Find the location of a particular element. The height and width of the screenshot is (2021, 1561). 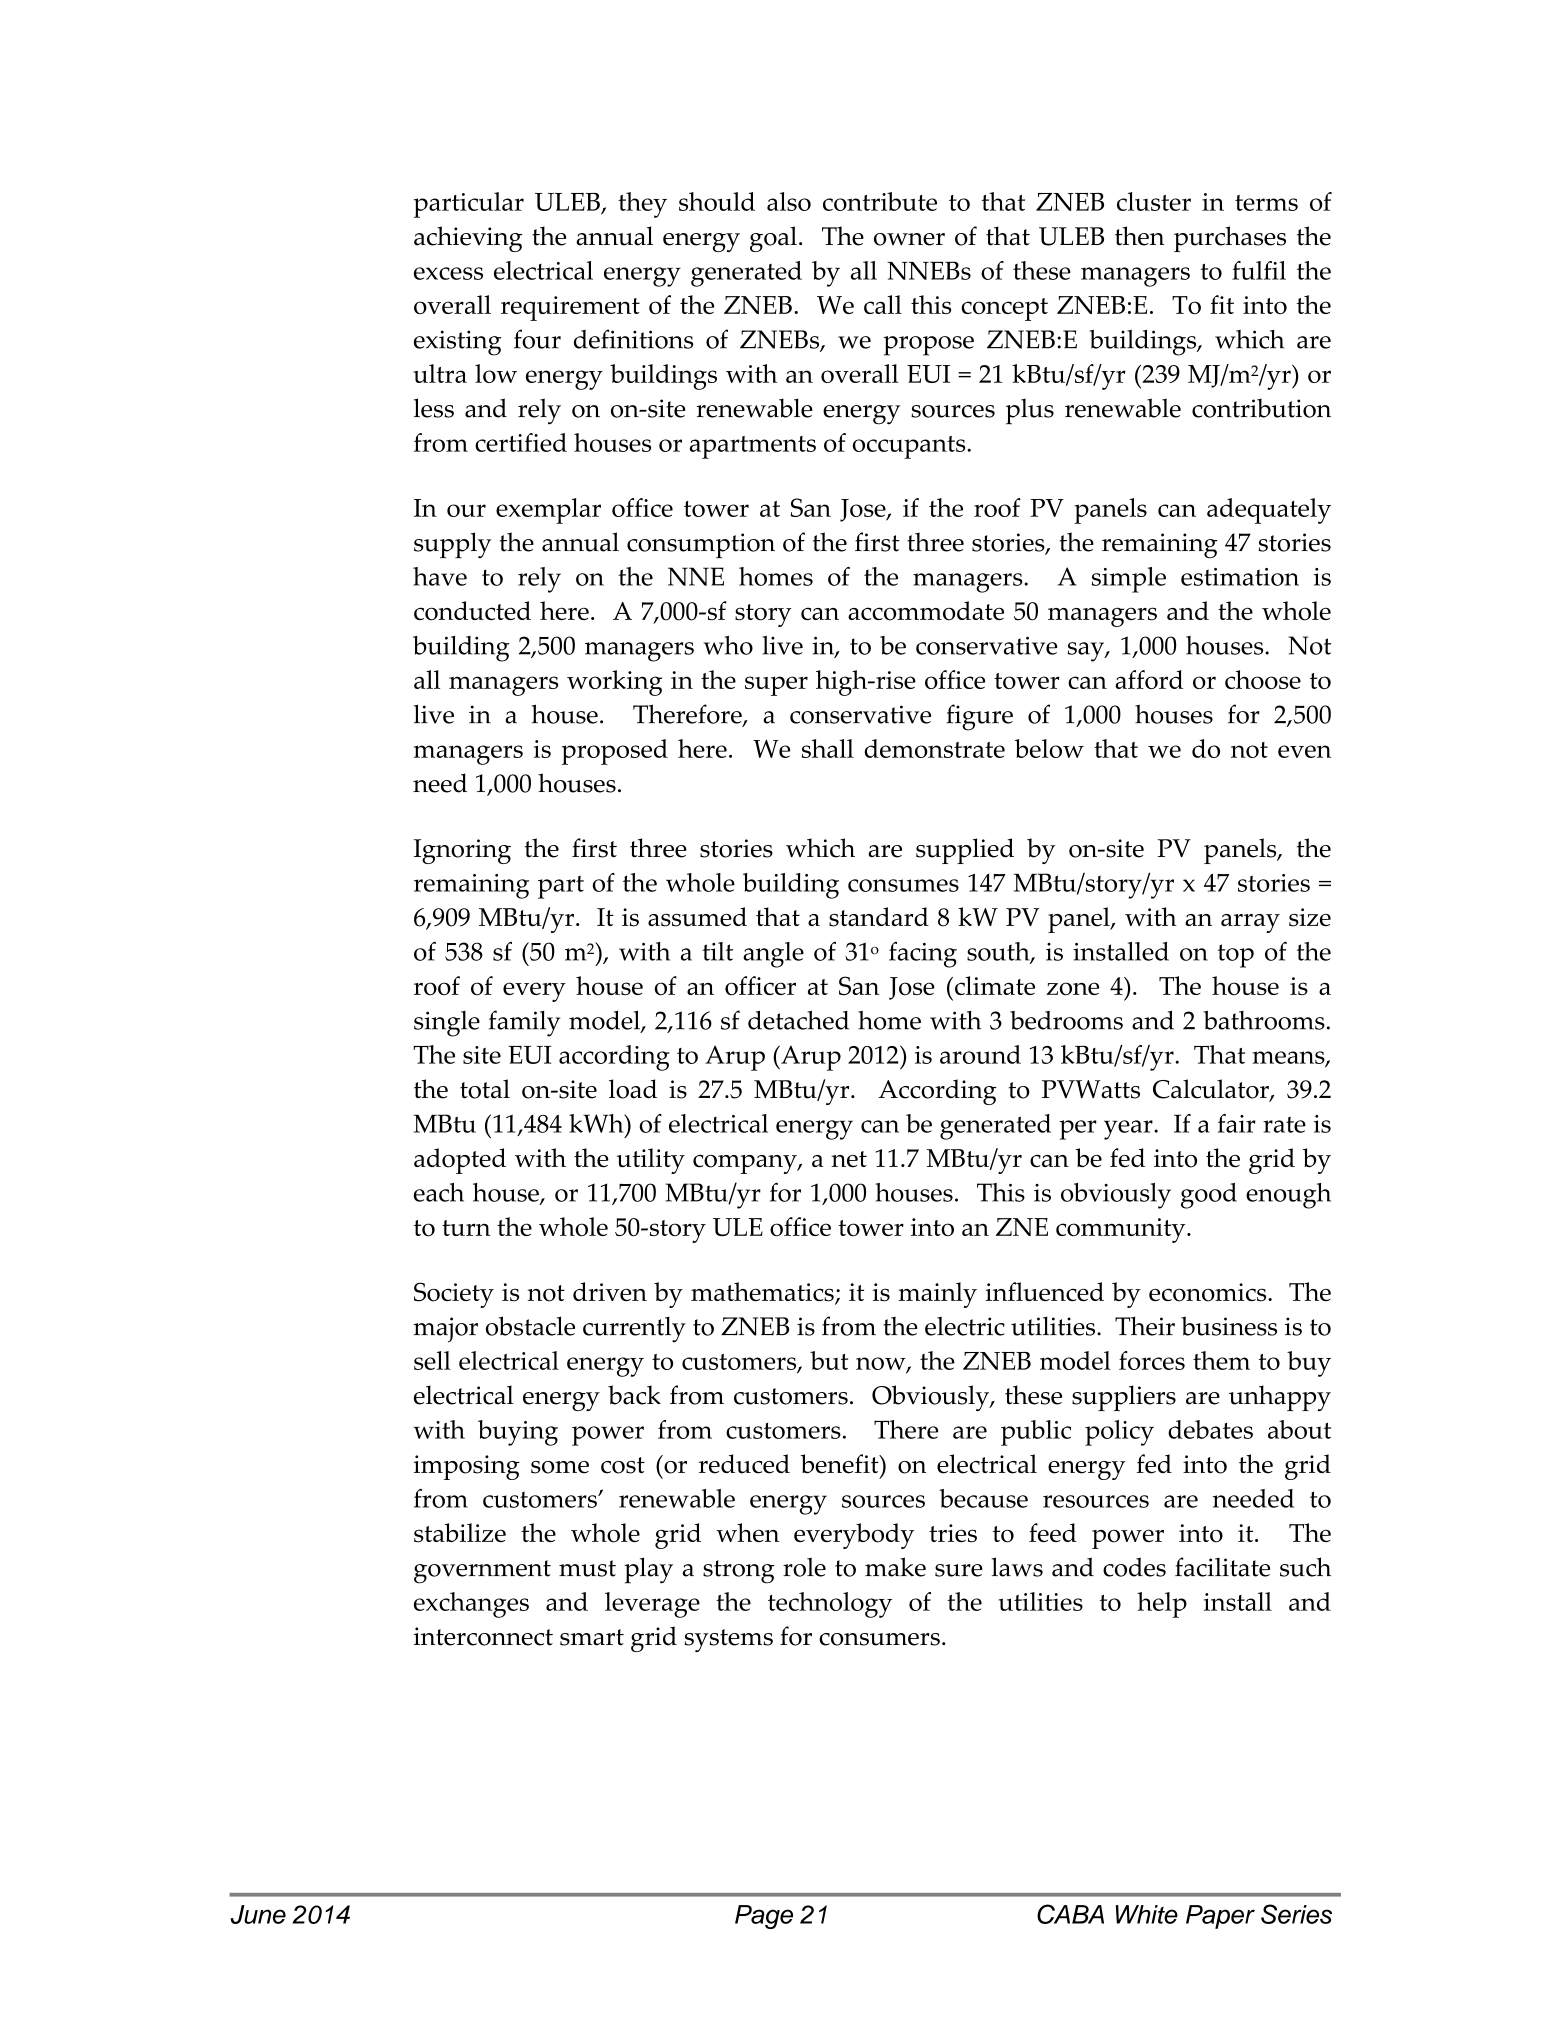

goal is located at coordinates (773, 239).
